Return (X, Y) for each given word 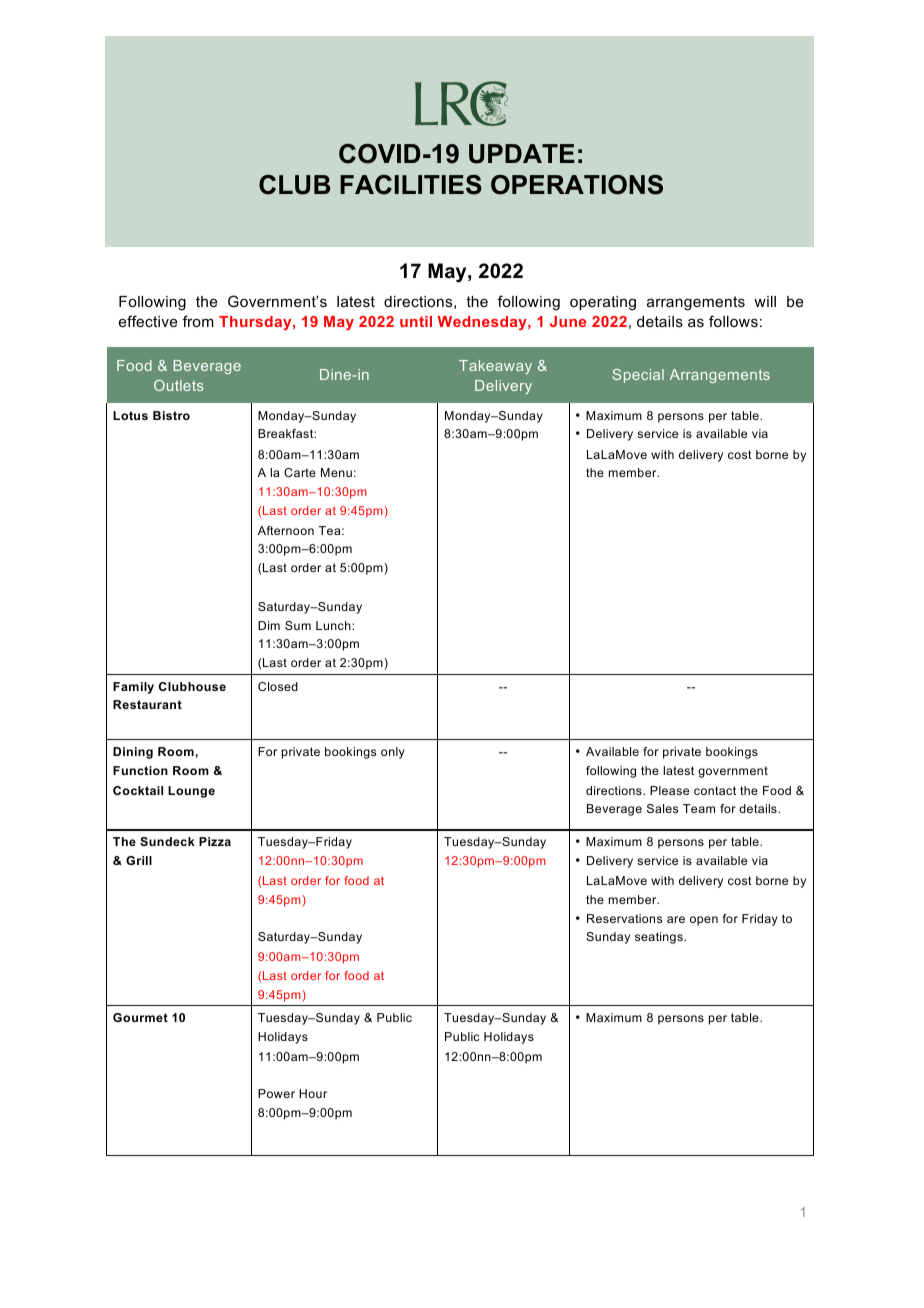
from (198, 321)
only (393, 753)
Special (638, 376)
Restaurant (147, 704)
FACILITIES (411, 185)
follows (733, 321)
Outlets (179, 385)
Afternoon (286, 530)
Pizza (215, 841)
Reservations (624, 918)
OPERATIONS (577, 185)
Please (669, 790)
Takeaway (495, 367)
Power (276, 1093)
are (676, 919)
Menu (336, 472)
